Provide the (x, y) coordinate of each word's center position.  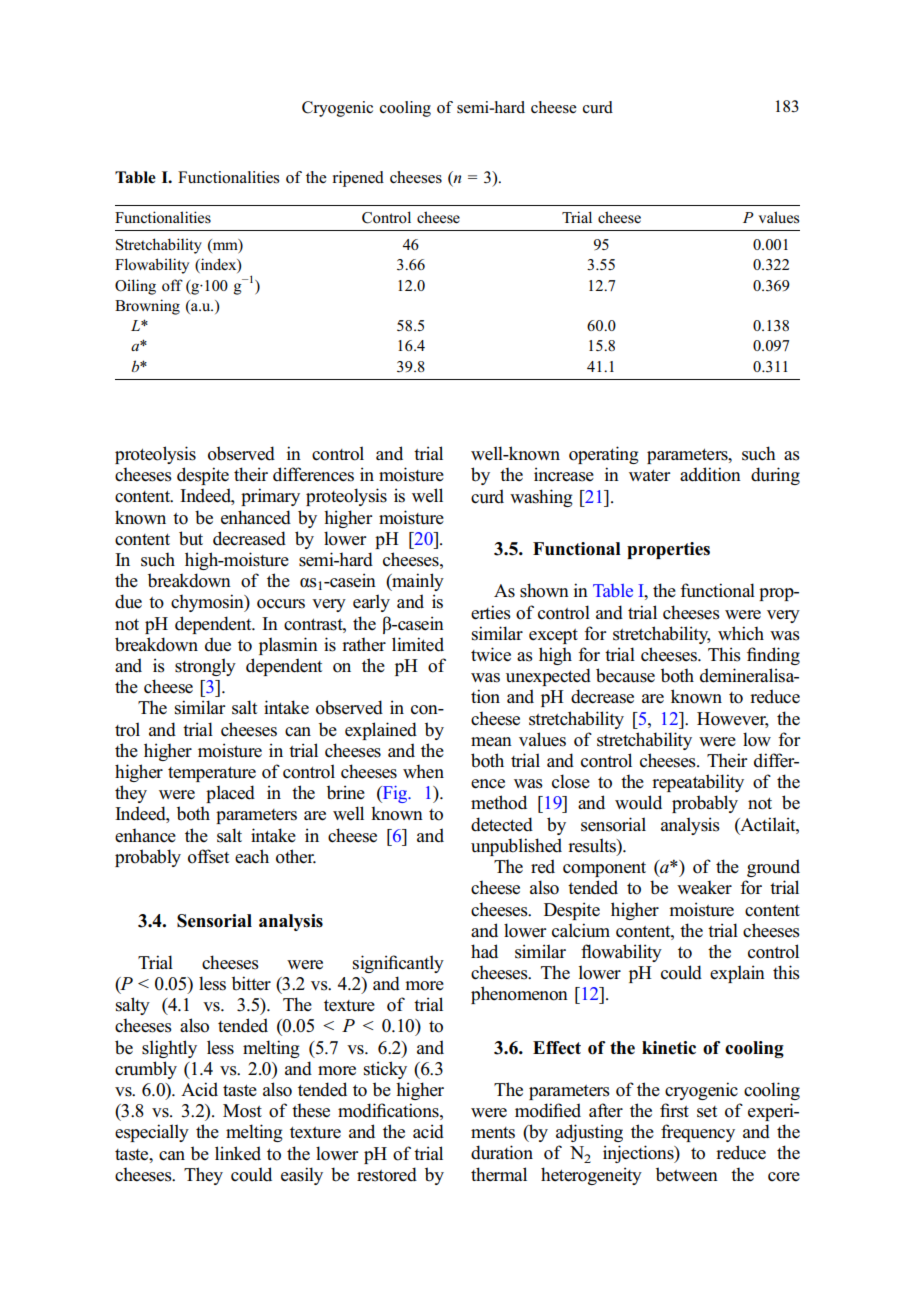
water (650, 476)
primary (270, 497)
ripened (358, 179)
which (741, 633)
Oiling (135, 287)
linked (238, 1153)
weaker (704, 887)
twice (491, 654)
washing (541, 498)
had (484, 951)
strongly (205, 667)
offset (208, 856)
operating (604, 455)
